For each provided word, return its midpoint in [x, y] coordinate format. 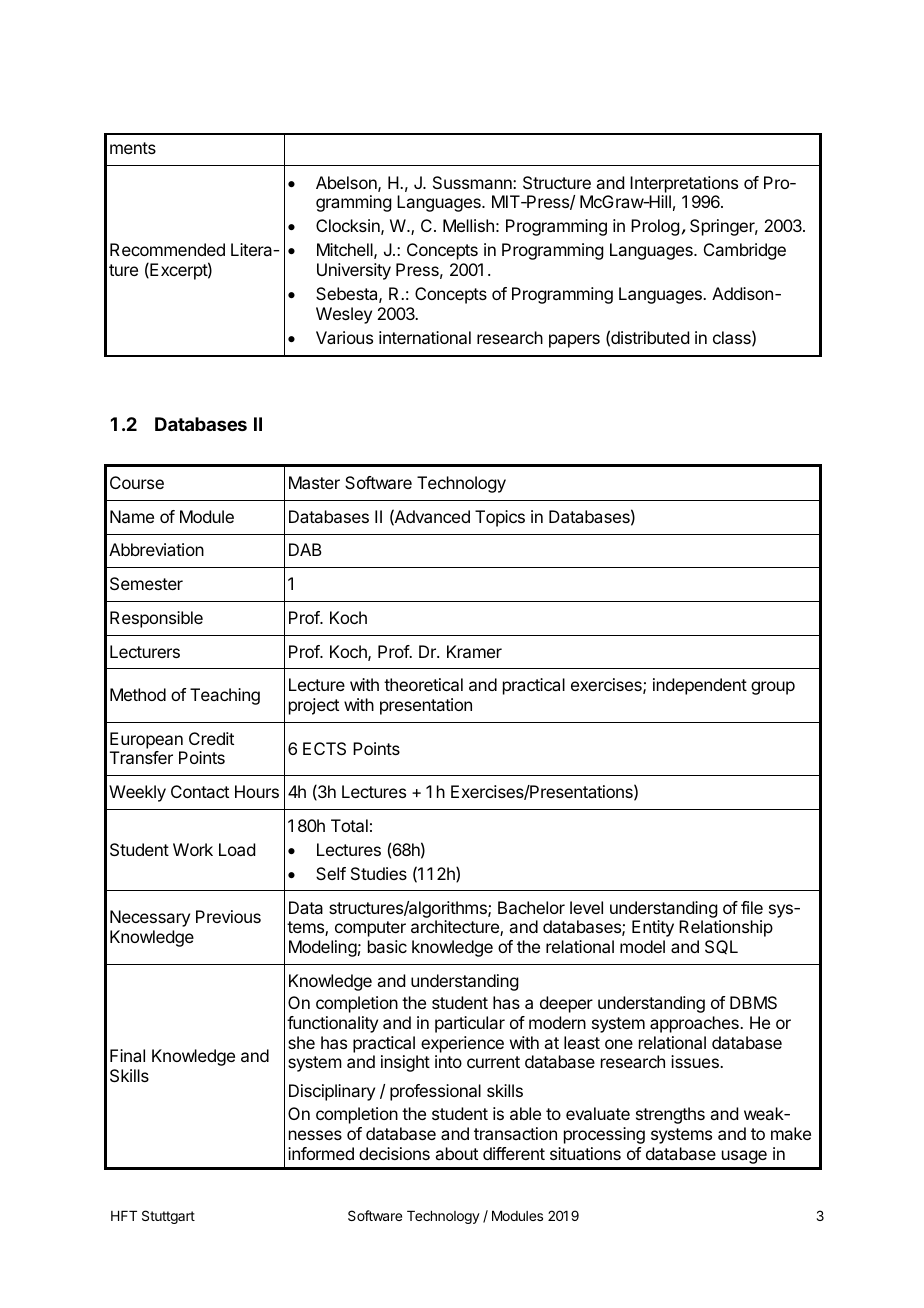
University [354, 271]
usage [744, 1157]
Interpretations [684, 184]
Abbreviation [156, 549]
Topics [500, 518]
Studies [379, 873]
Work [193, 849]
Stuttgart [168, 1217]
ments [133, 148]
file [752, 907]
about [456, 1153]
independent [700, 686]
